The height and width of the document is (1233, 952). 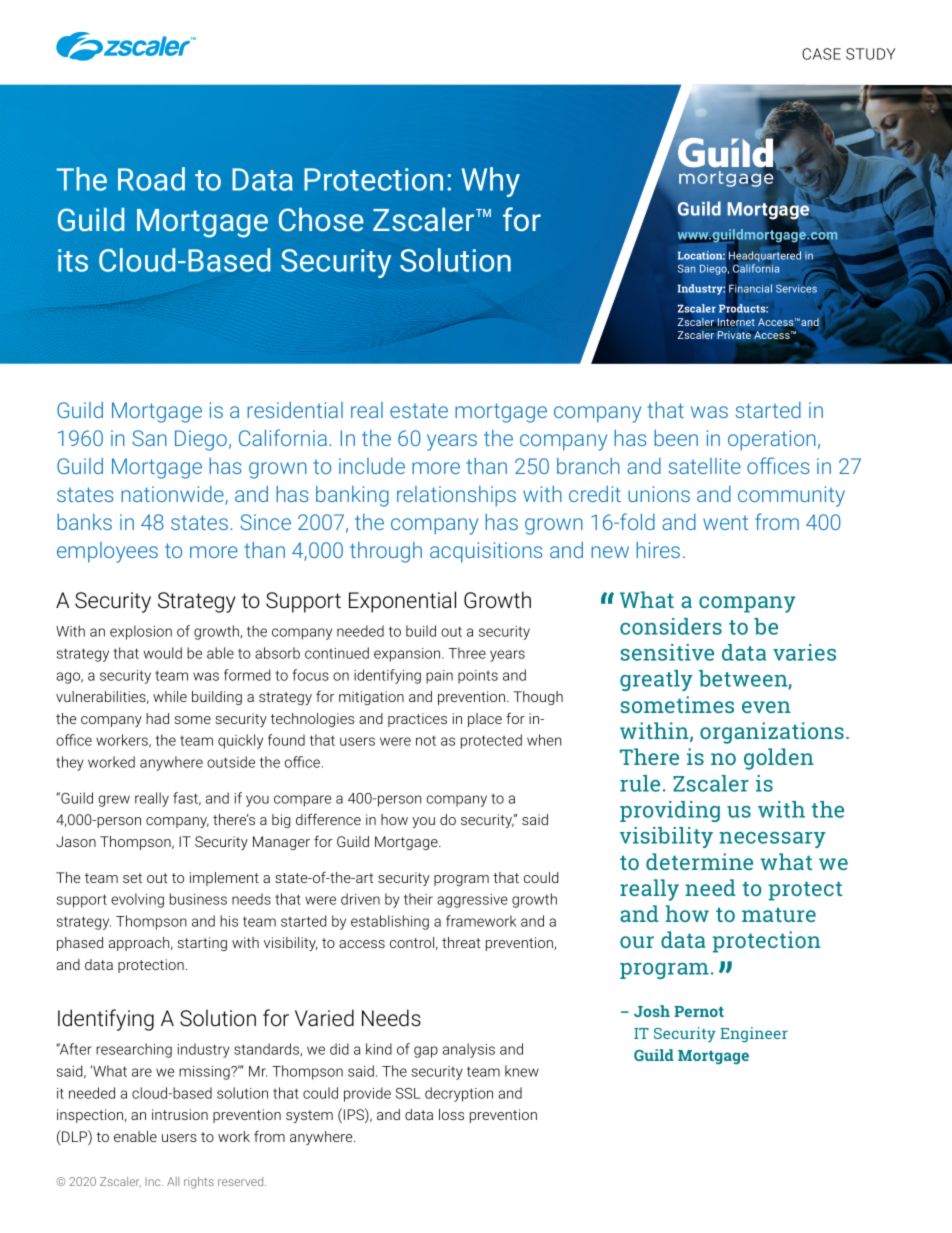 I want to click on Why, so click(x=490, y=182).
